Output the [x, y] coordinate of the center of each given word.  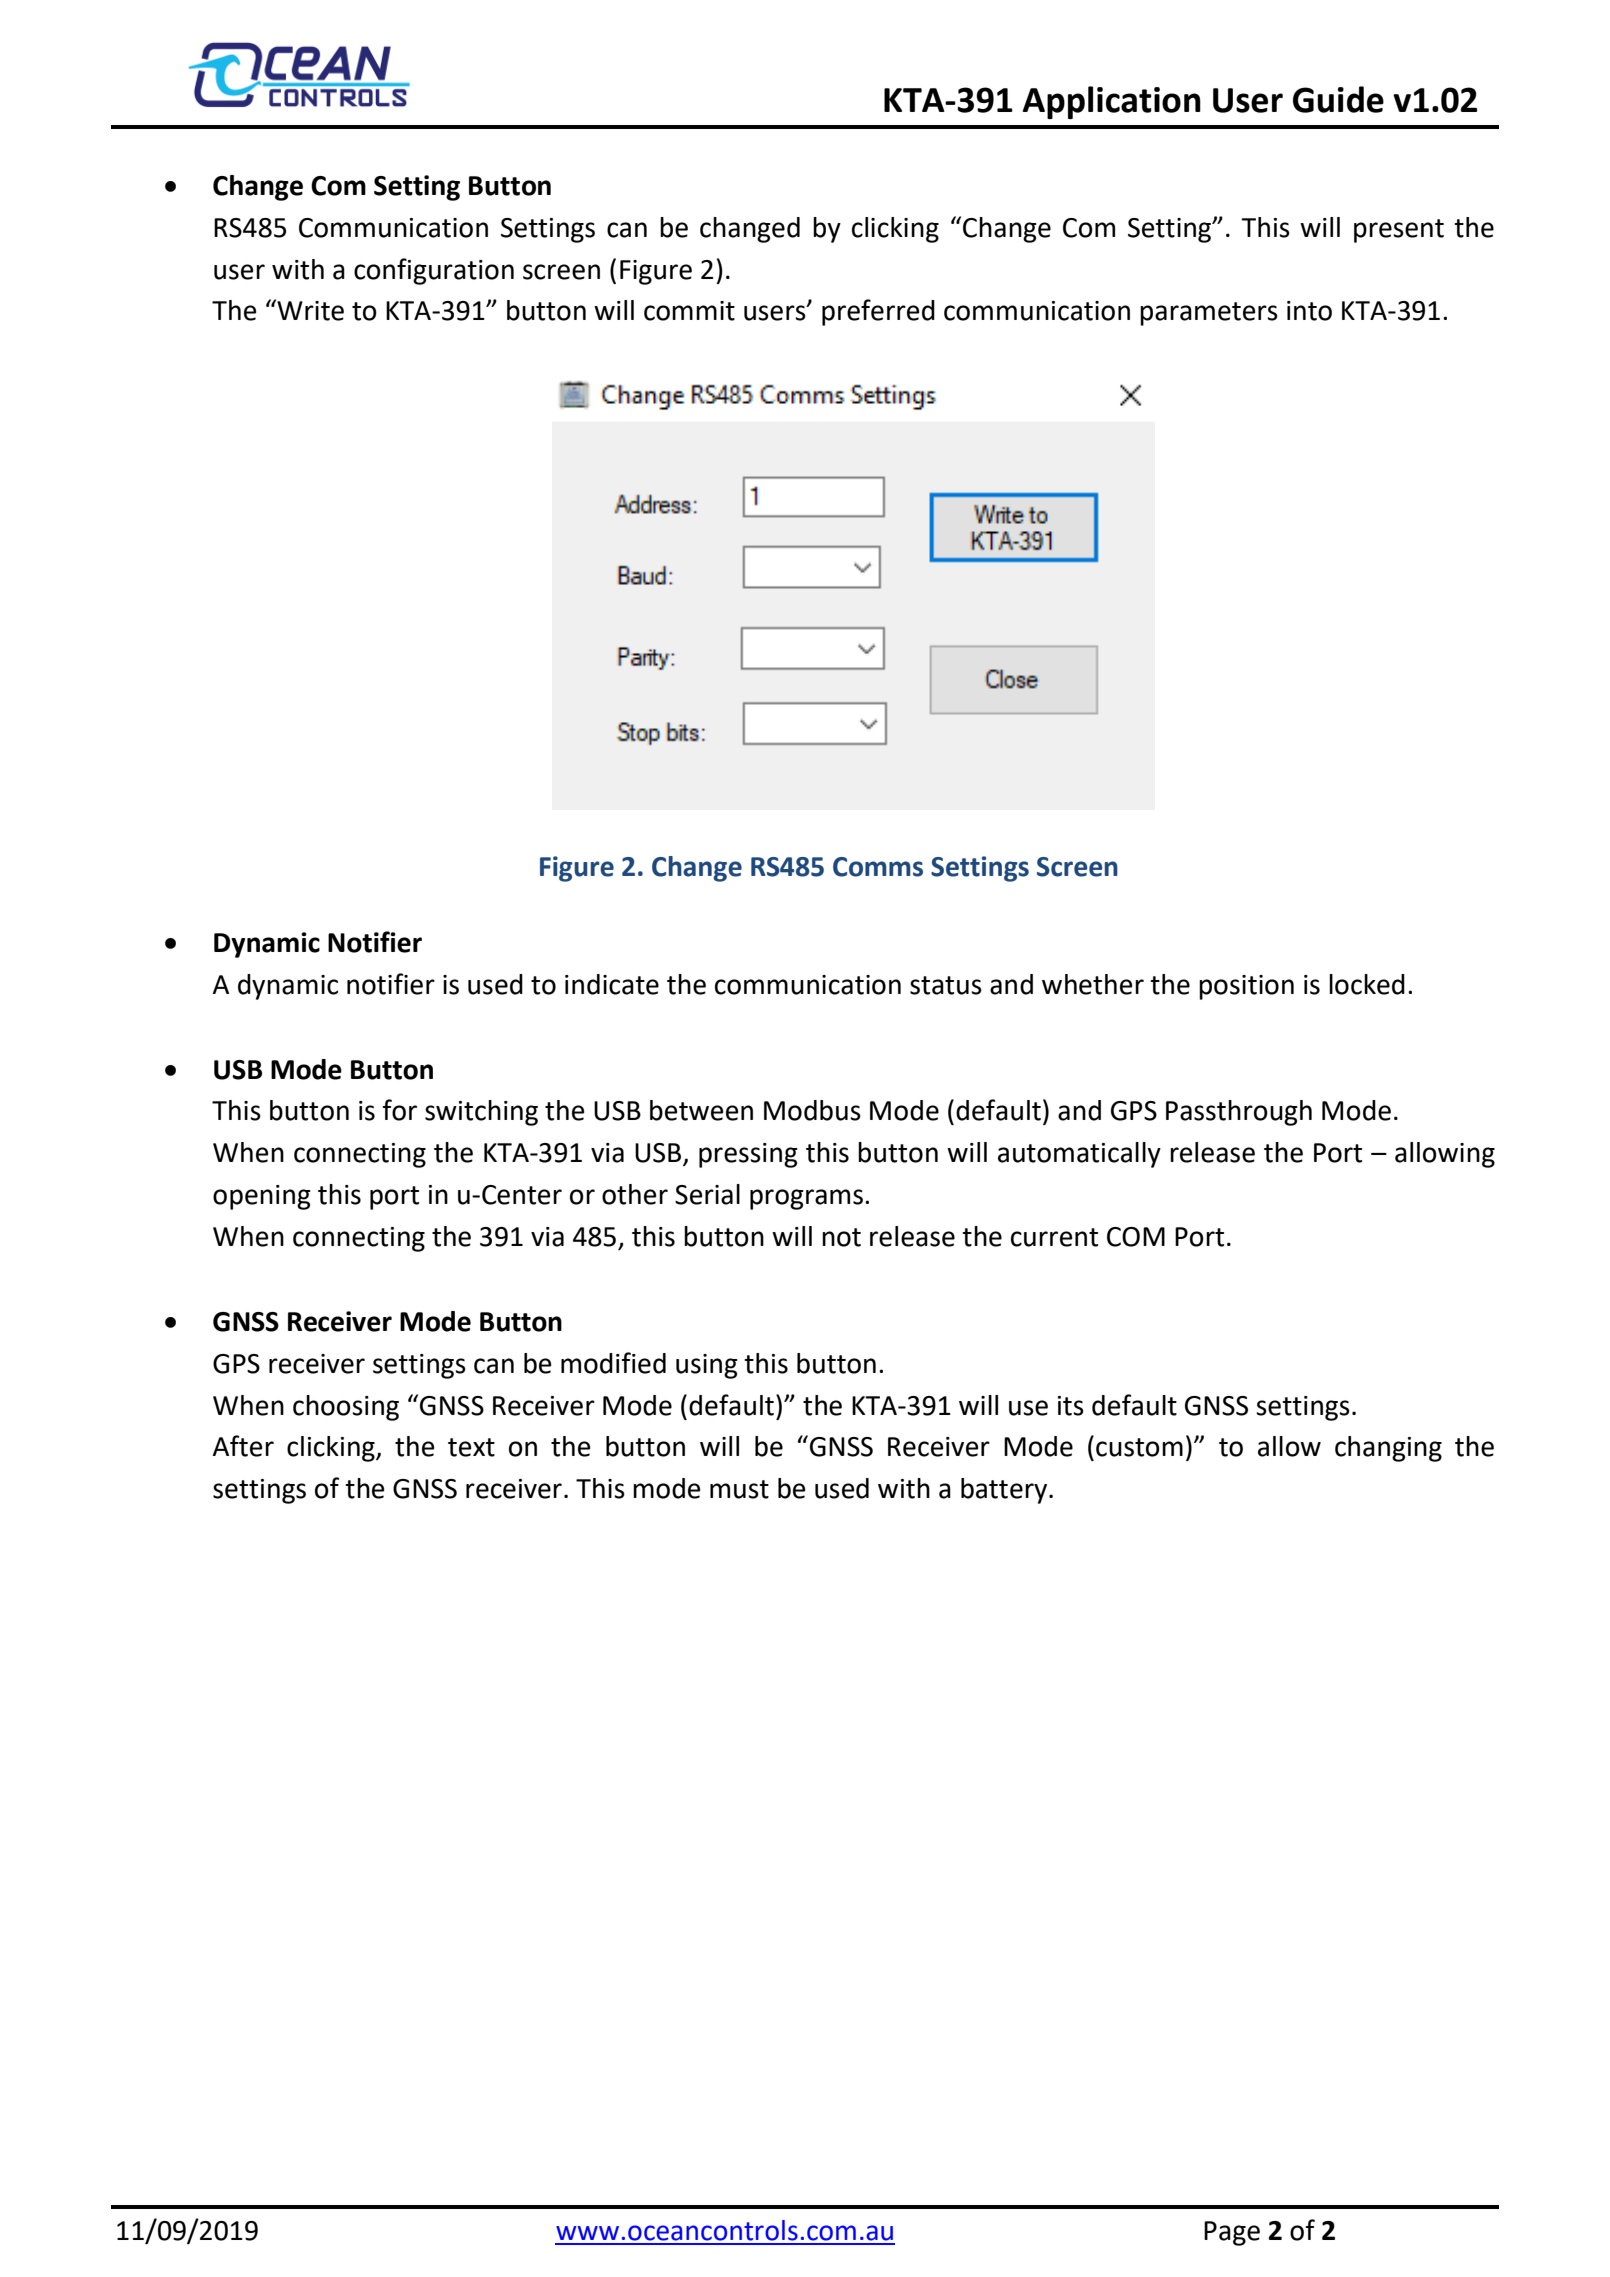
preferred [878, 312]
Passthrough [1239, 1113]
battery [1005, 1491]
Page [1232, 2233]
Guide [1338, 99]
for [400, 1110]
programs [806, 1199]
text [471, 1447]
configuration [434, 271]
